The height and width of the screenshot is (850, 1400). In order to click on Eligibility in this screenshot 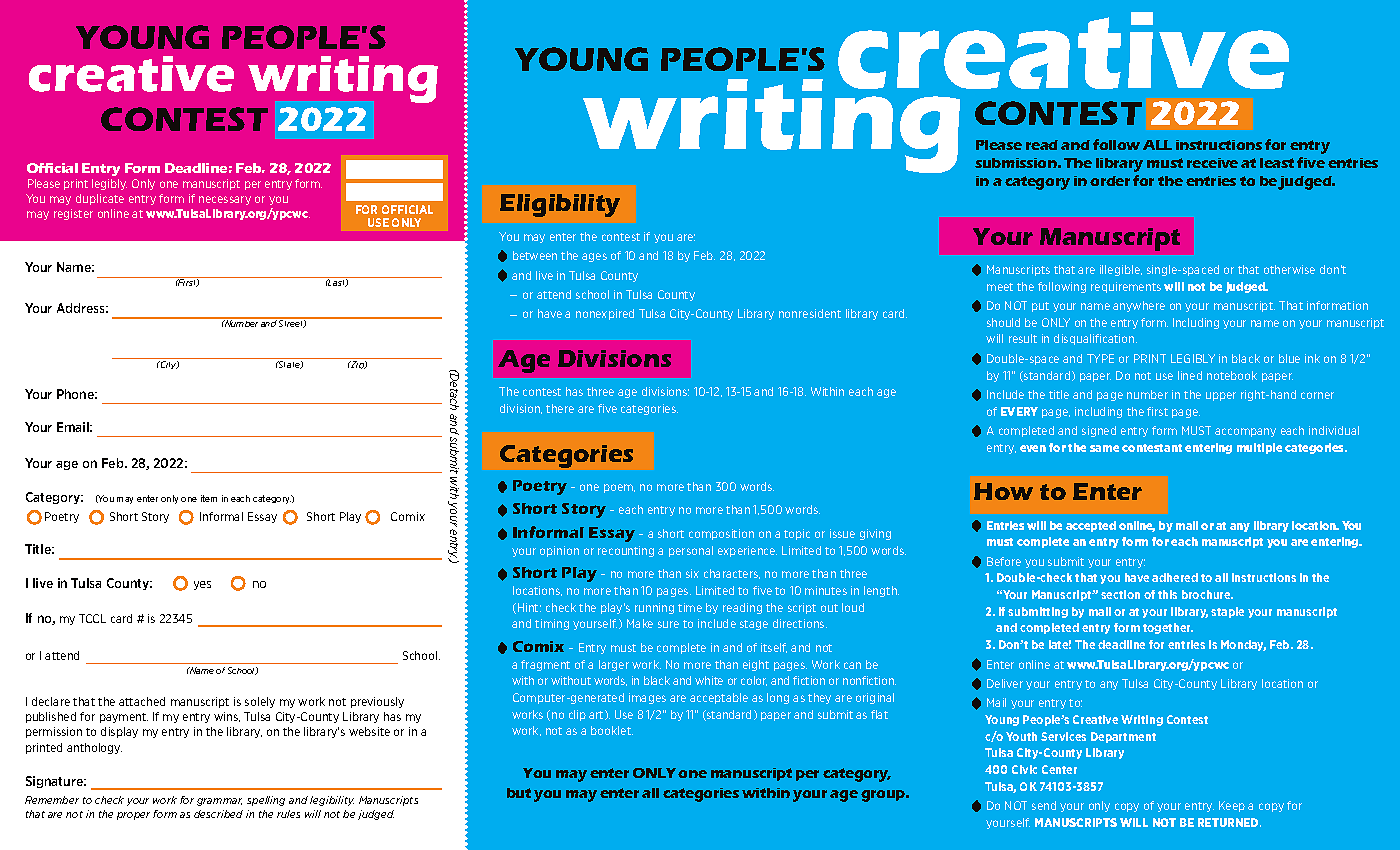, I will do `click(560, 205)`.
